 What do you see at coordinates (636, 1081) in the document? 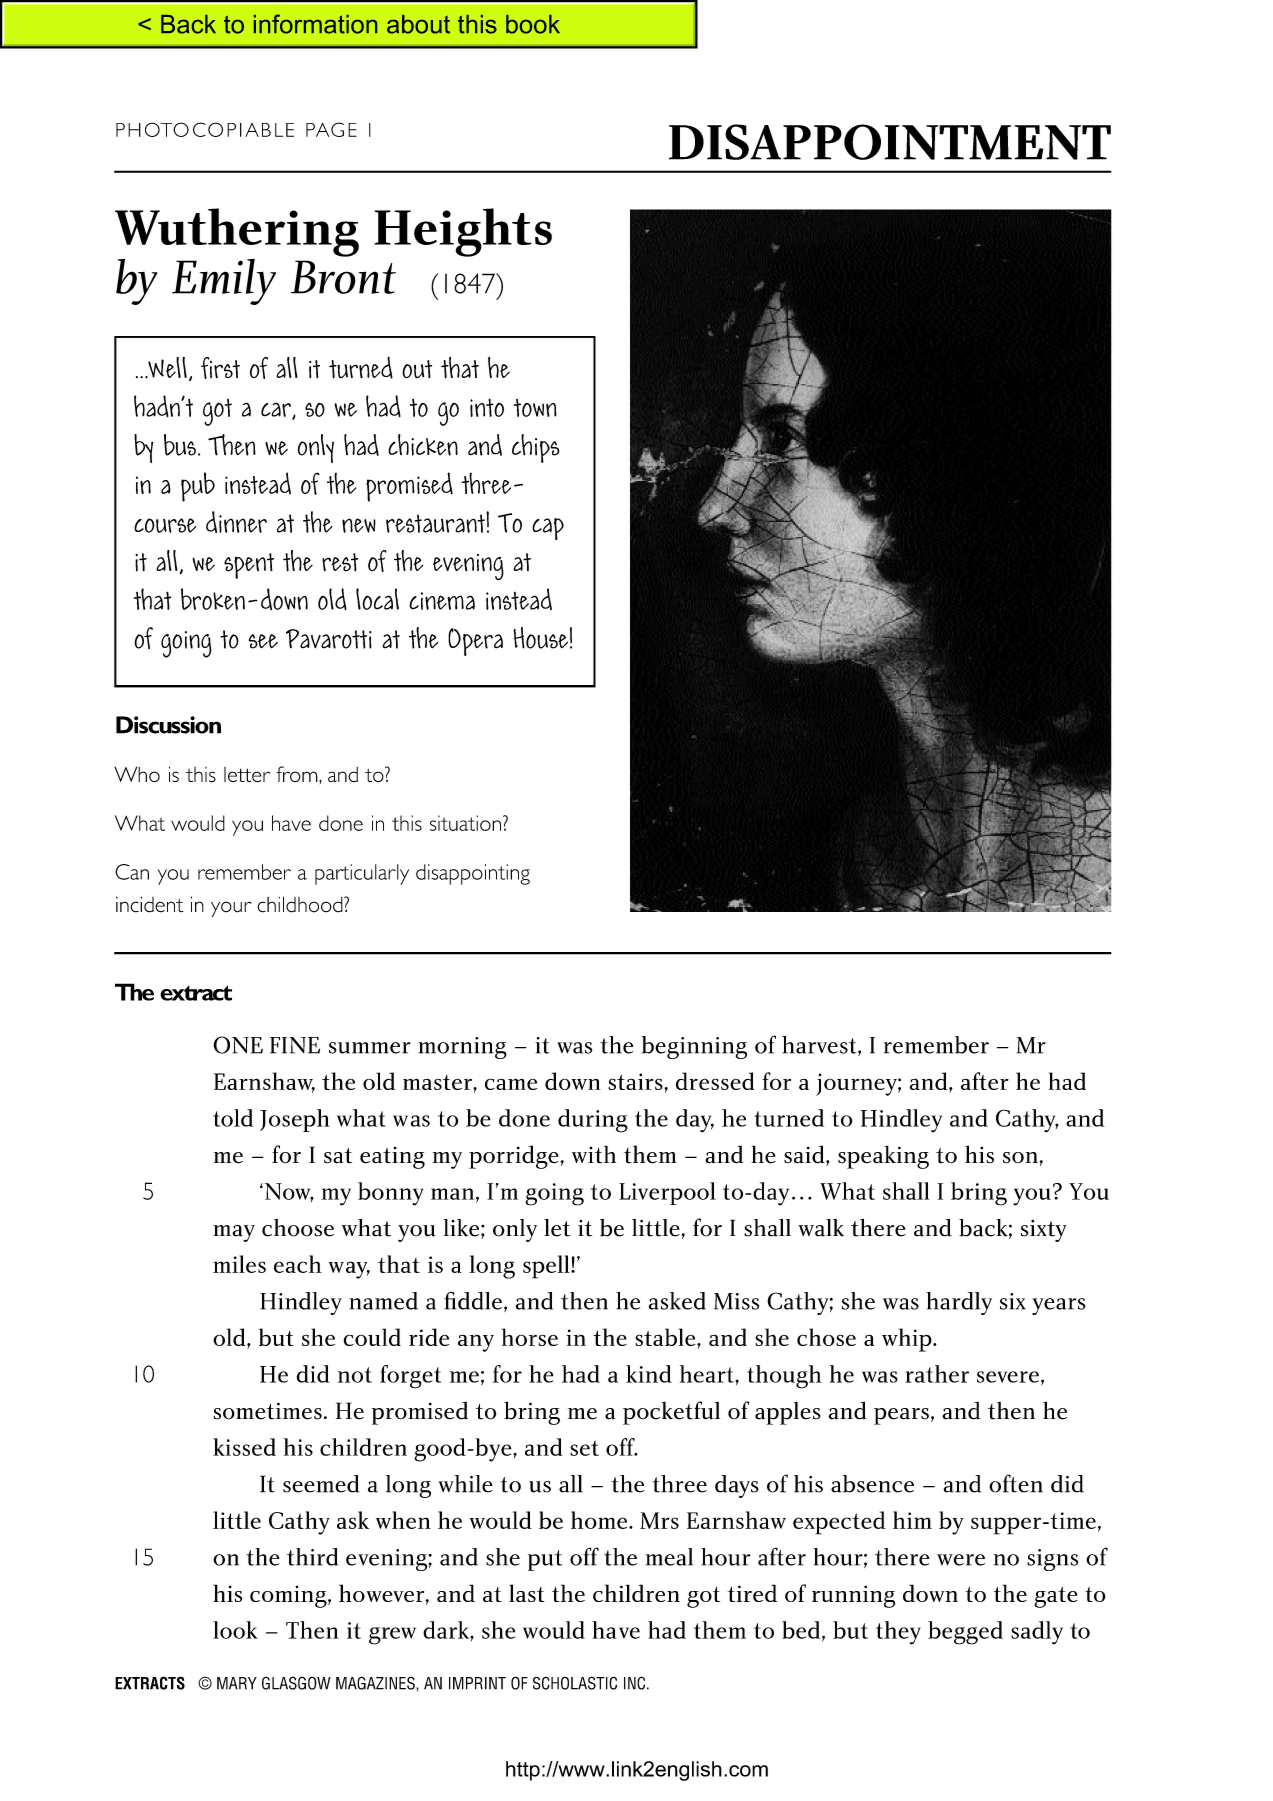
I see `stairs` at bounding box center [636, 1081].
